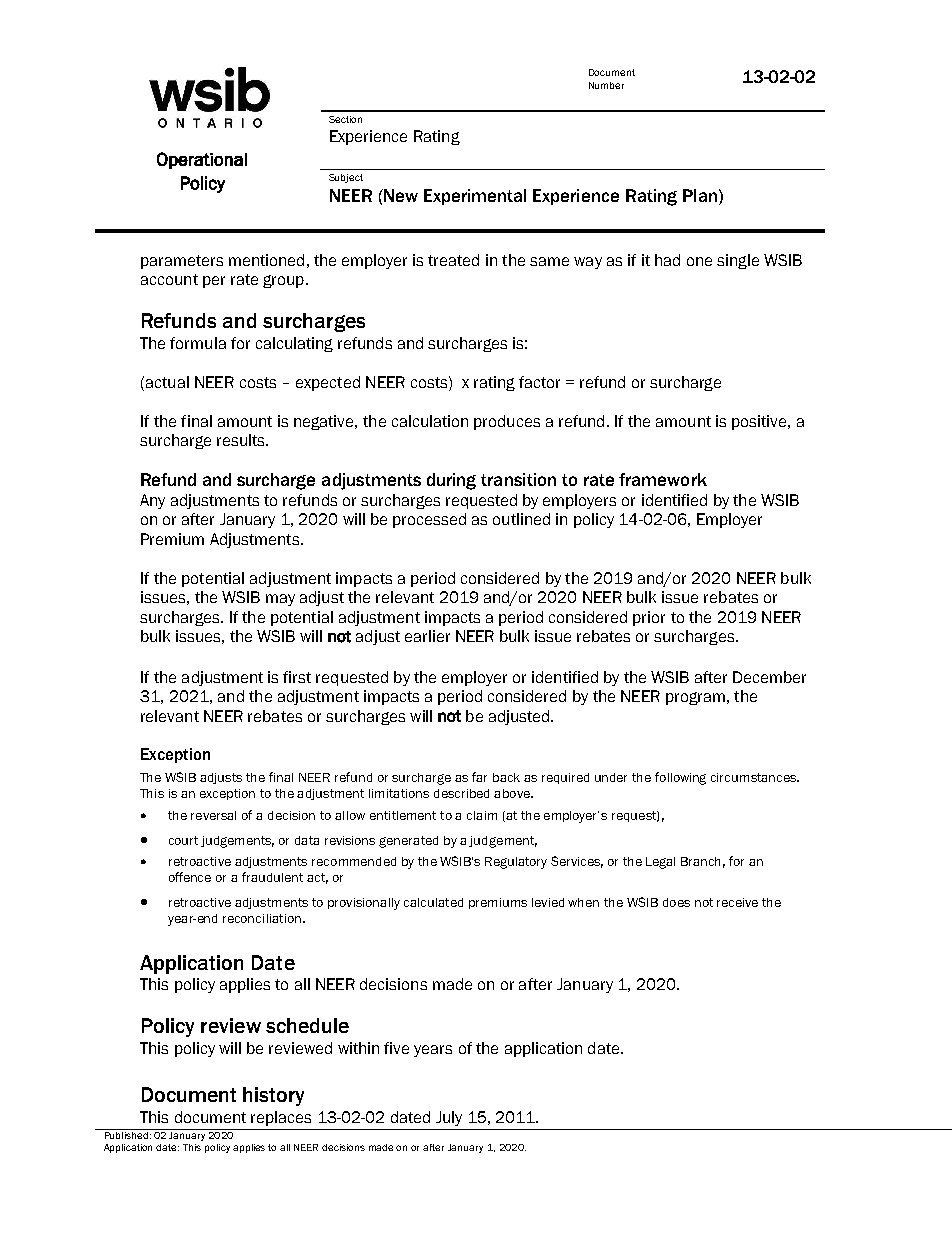 The image size is (952, 1233). What do you see at coordinates (453, 260) in the screenshot?
I see `treated` at bounding box center [453, 260].
